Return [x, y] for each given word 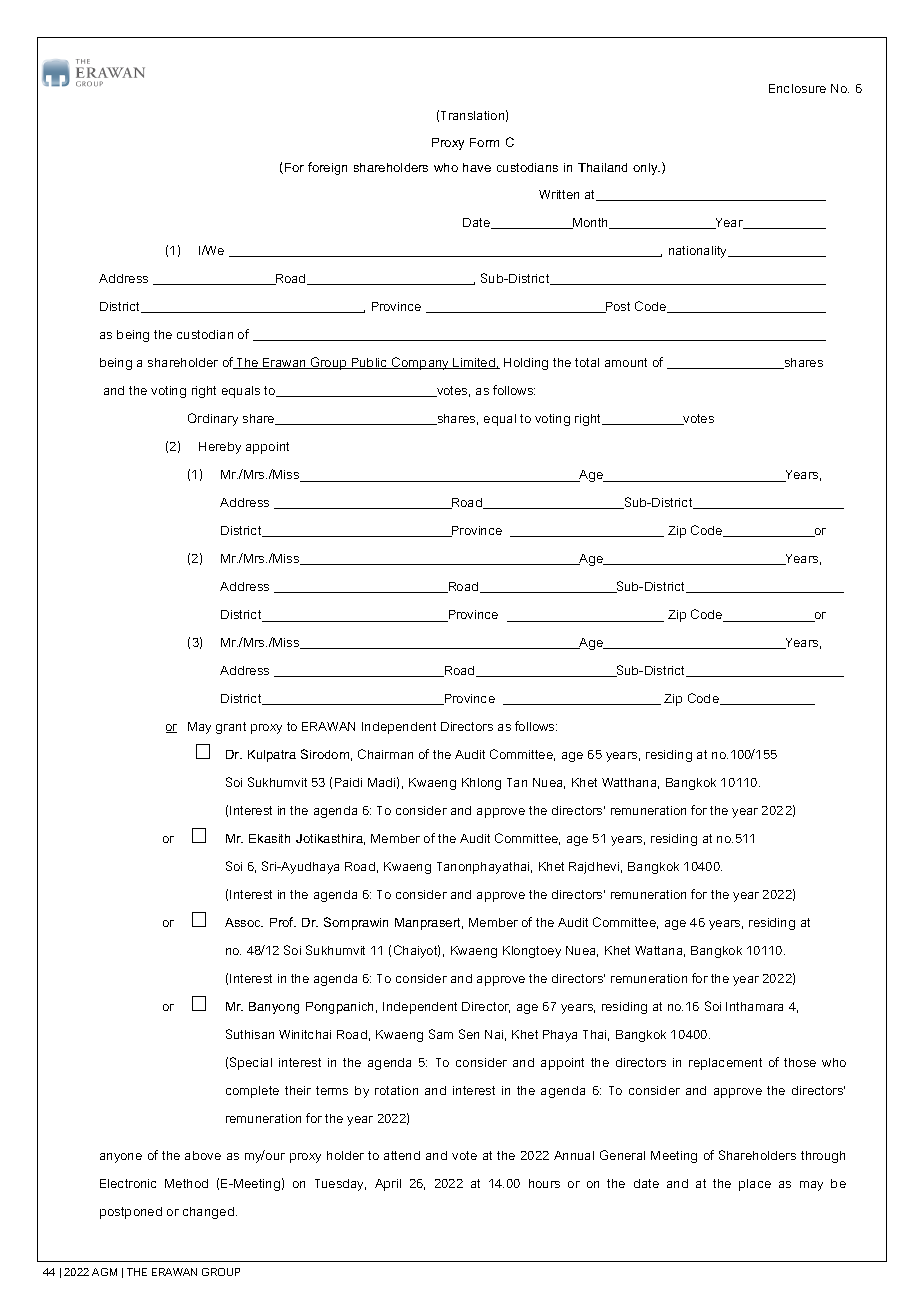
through [823, 1157]
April [388, 1185]
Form [484, 142]
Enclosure [797, 88]
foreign [327, 168]
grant [231, 728]
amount [626, 362]
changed [210, 1213]
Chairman [385, 754]
